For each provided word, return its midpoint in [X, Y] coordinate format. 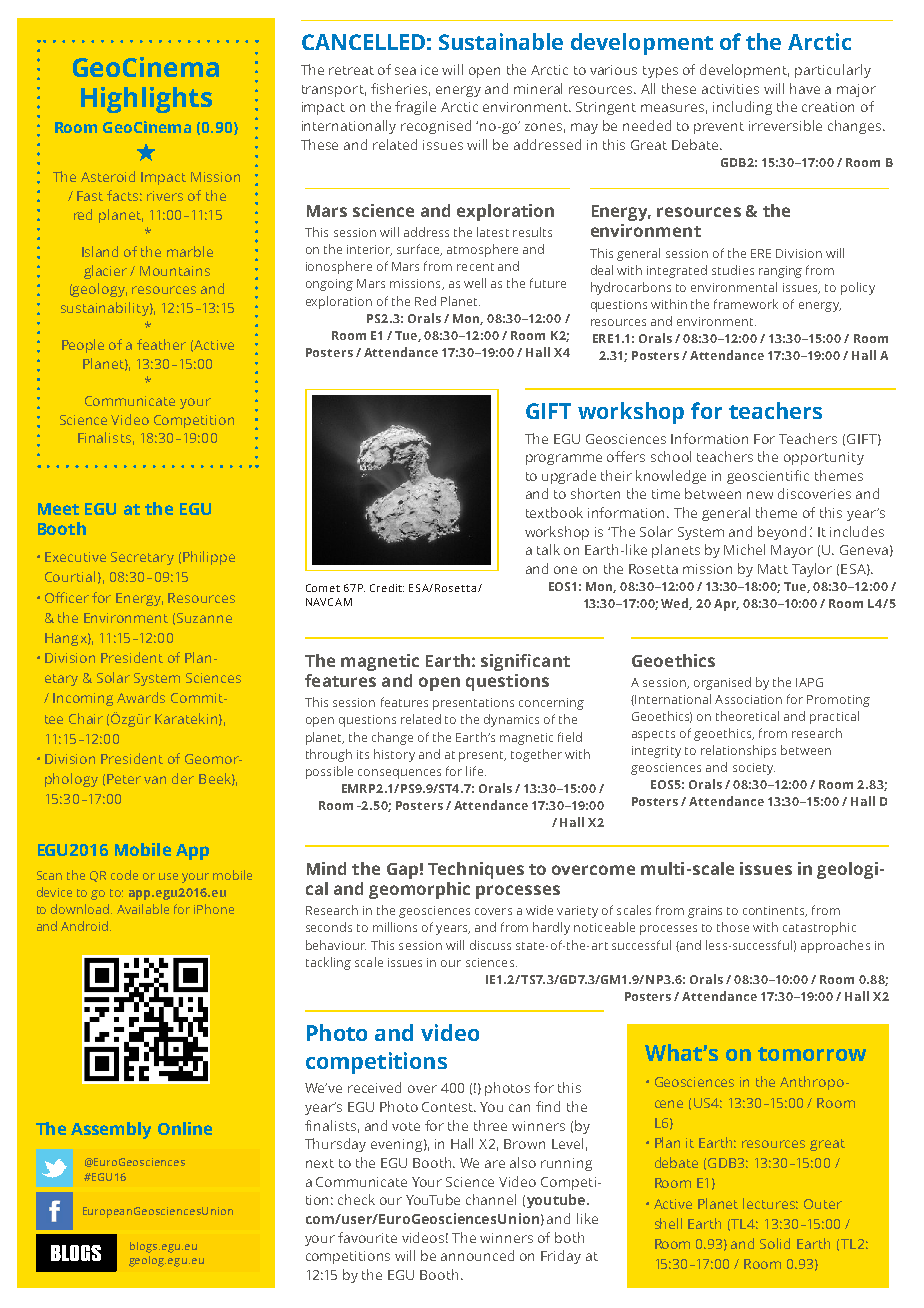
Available [143, 909]
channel [491, 1199]
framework [746, 304]
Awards [141, 697]
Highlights [146, 100]
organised [722, 683]
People [83, 346]
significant [525, 662]
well [475, 283]
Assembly [111, 1130]
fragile [415, 108]
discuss [490, 945]
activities [730, 89]
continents [775, 911]
